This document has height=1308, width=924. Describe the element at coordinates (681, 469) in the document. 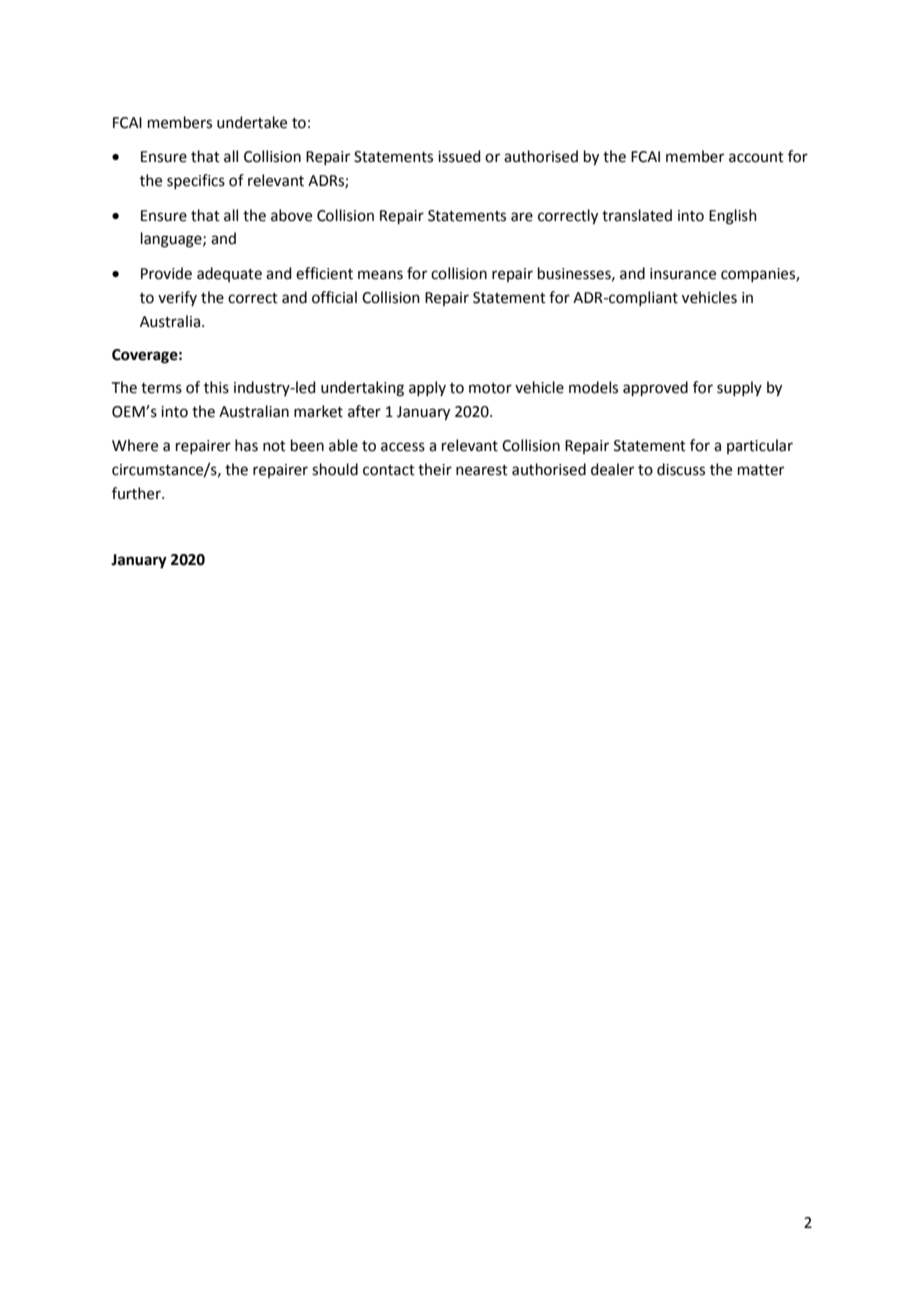

I see `discuss` at that location.
